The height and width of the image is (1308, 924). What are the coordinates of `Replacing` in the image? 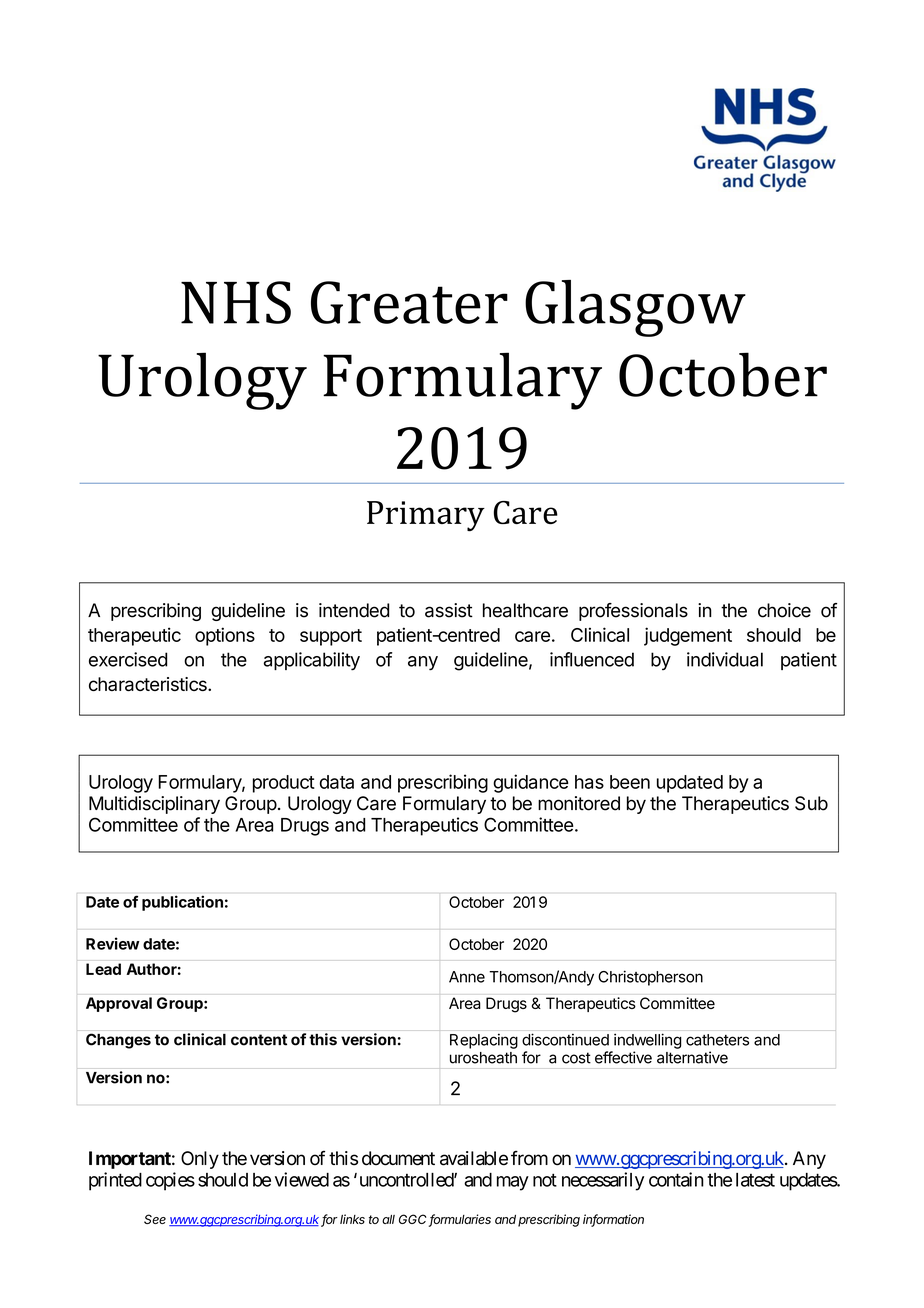 It's located at (484, 1041).
